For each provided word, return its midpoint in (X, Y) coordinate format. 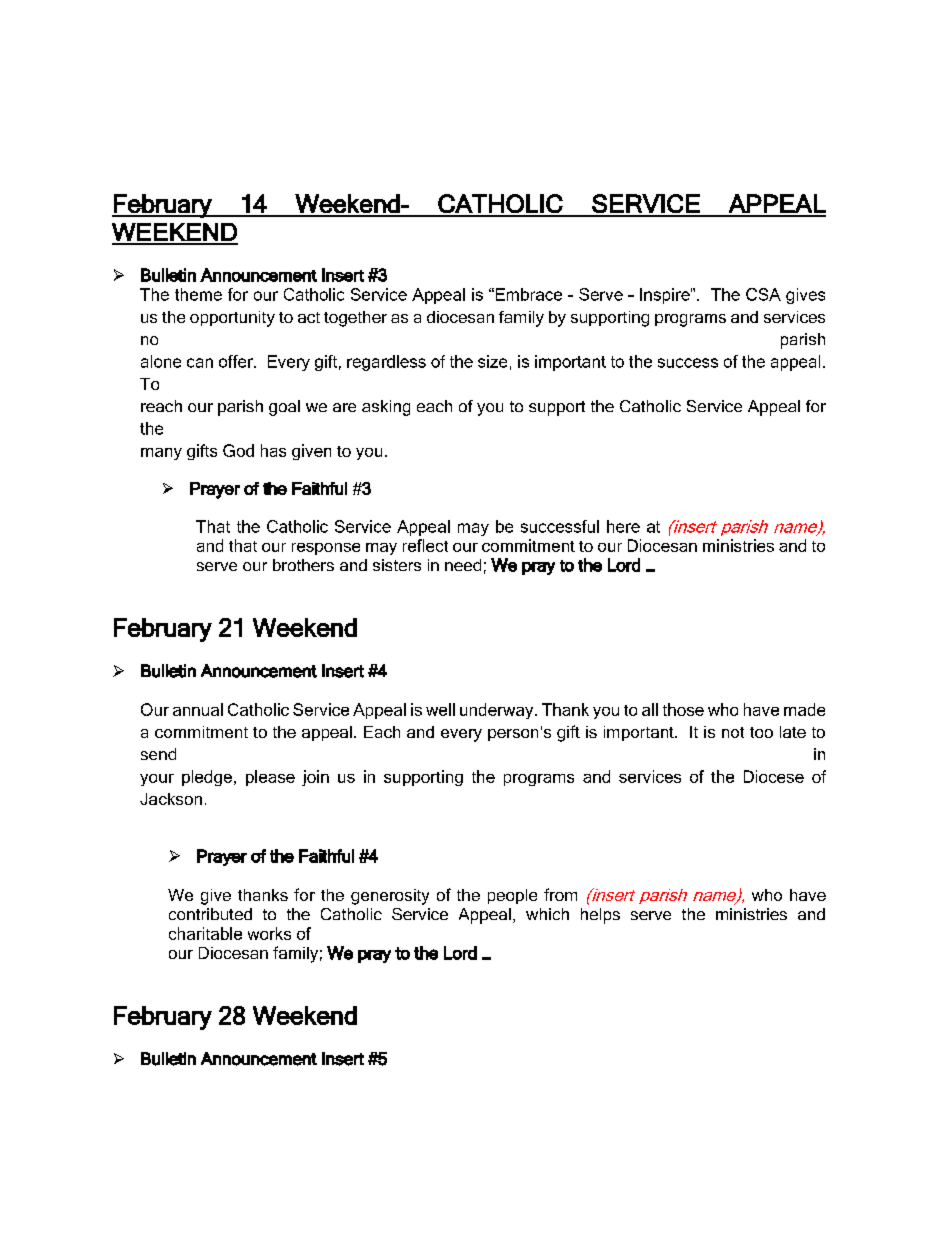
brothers (303, 565)
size (492, 361)
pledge (207, 778)
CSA (763, 294)
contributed (210, 914)
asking (386, 408)
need (463, 565)
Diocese (774, 776)
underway (498, 711)
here (623, 526)
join (315, 778)
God (238, 450)
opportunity (232, 319)
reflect (425, 545)
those (683, 709)
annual (198, 709)
